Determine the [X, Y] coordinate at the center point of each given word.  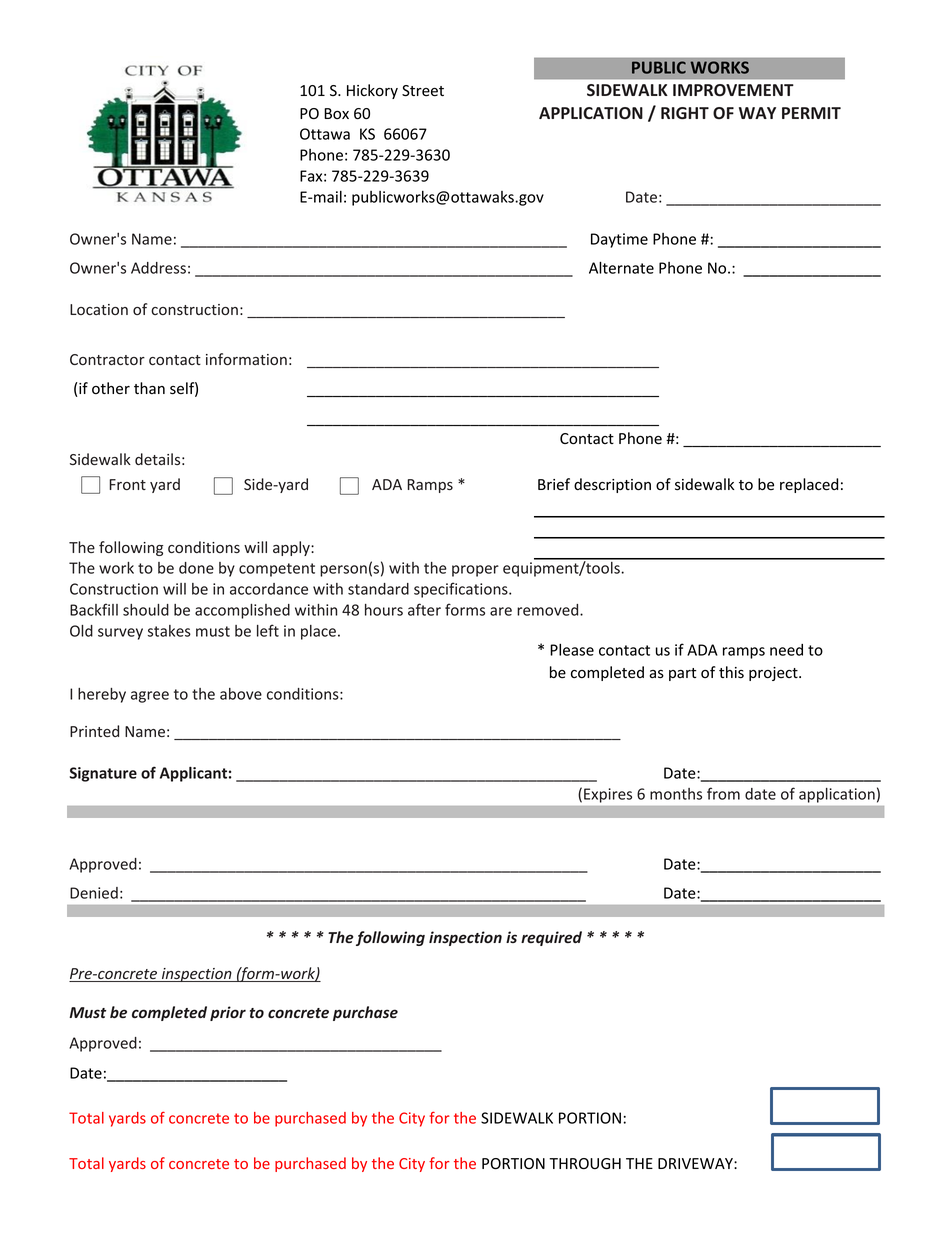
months [676, 794]
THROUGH [585, 1163]
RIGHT [685, 113]
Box [336, 113]
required [551, 938]
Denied [94, 893]
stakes [169, 631]
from [723, 793]
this [731, 672]
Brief [554, 484]
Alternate [621, 267]
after [424, 609]
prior [228, 1013]
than [149, 388]
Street [423, 91]
